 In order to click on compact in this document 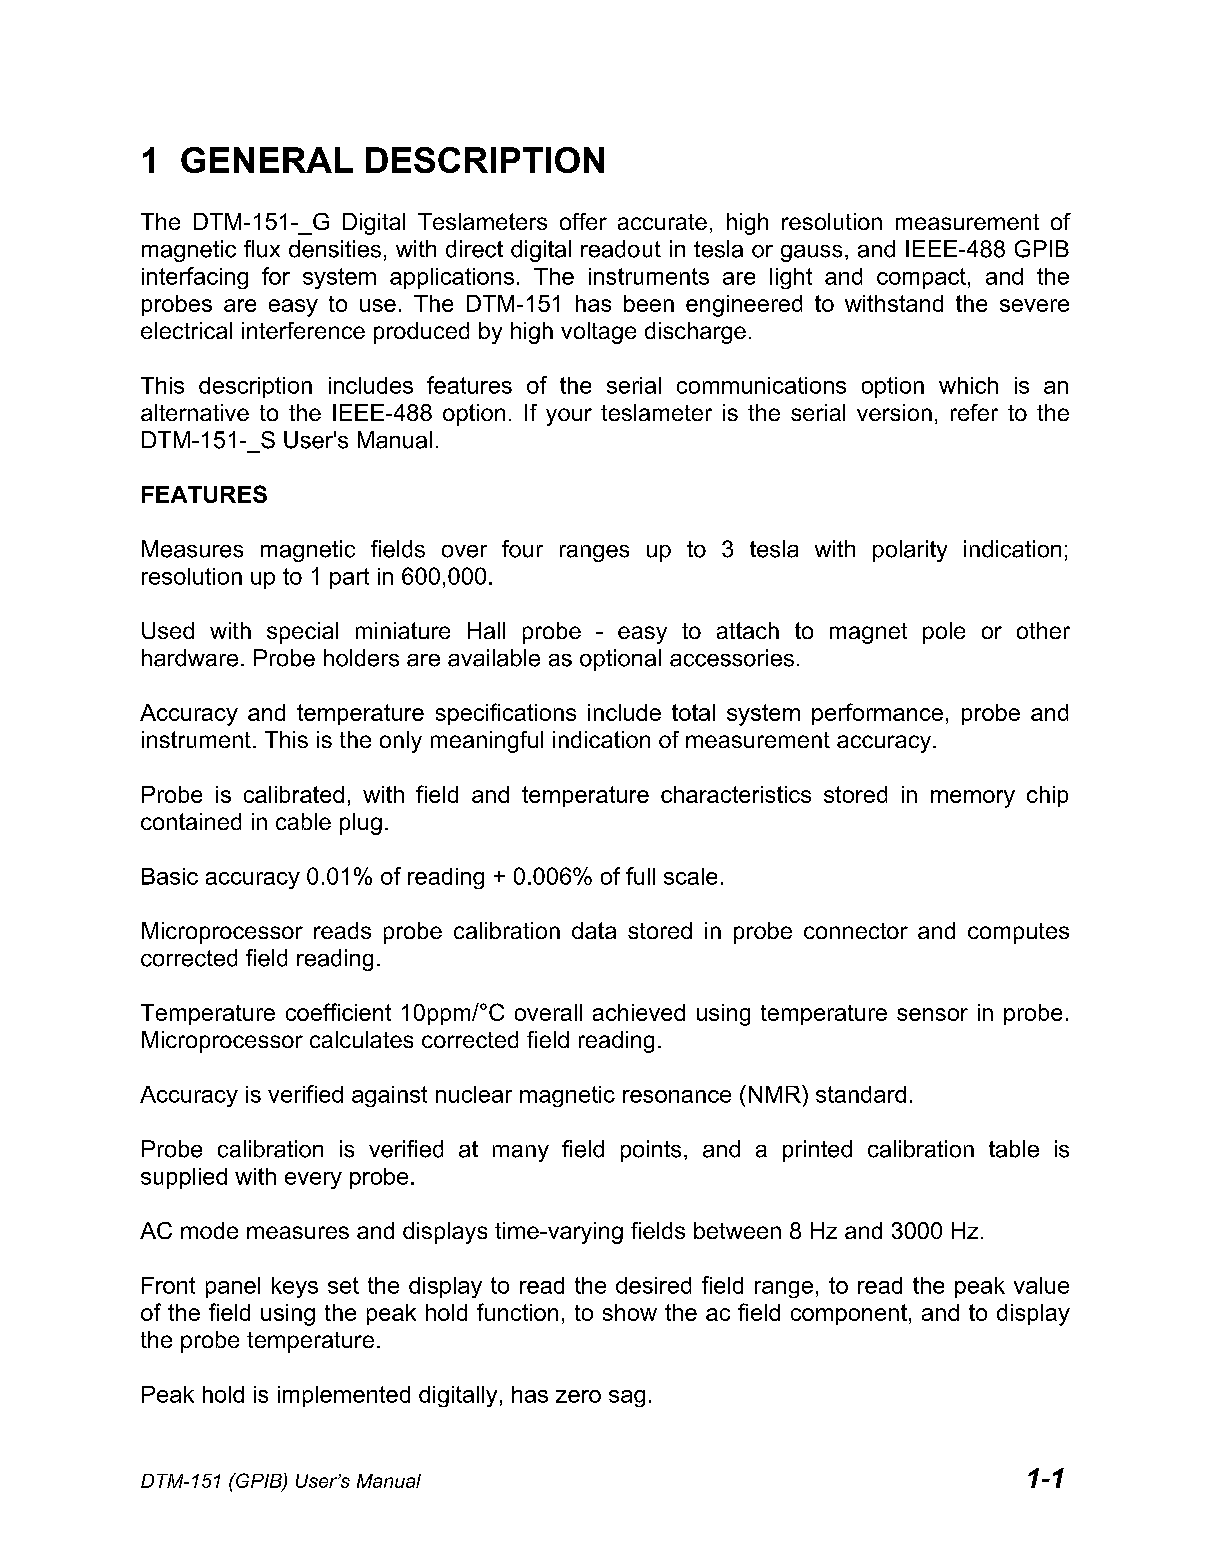, I will do `click(921, 278)`.
